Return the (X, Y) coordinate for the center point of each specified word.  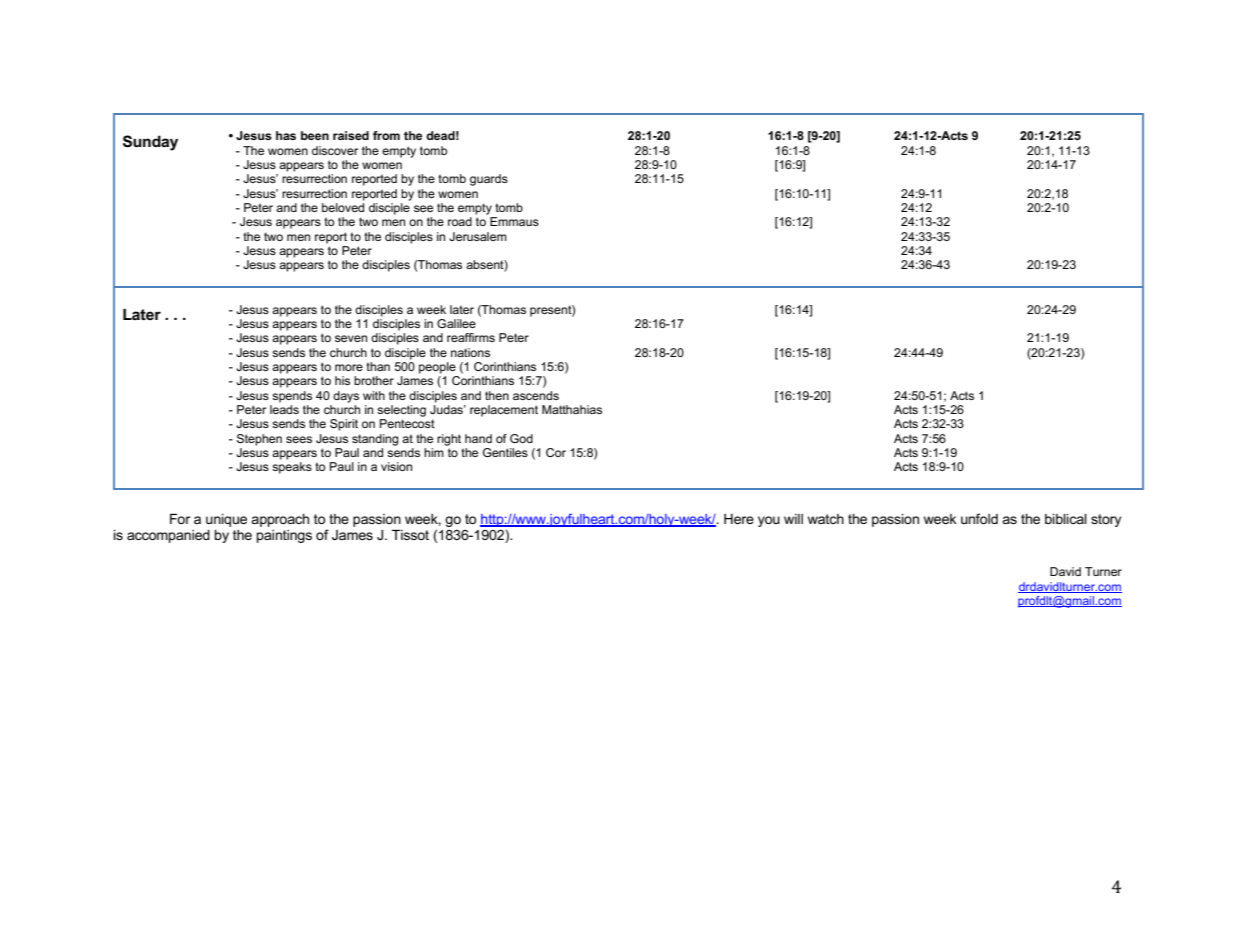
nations (470, 352)
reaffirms (471, 337)
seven (351, 338)
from (386, 135)
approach (280, 520)
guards (489, 180)
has (286, 135)
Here (739, 519)
